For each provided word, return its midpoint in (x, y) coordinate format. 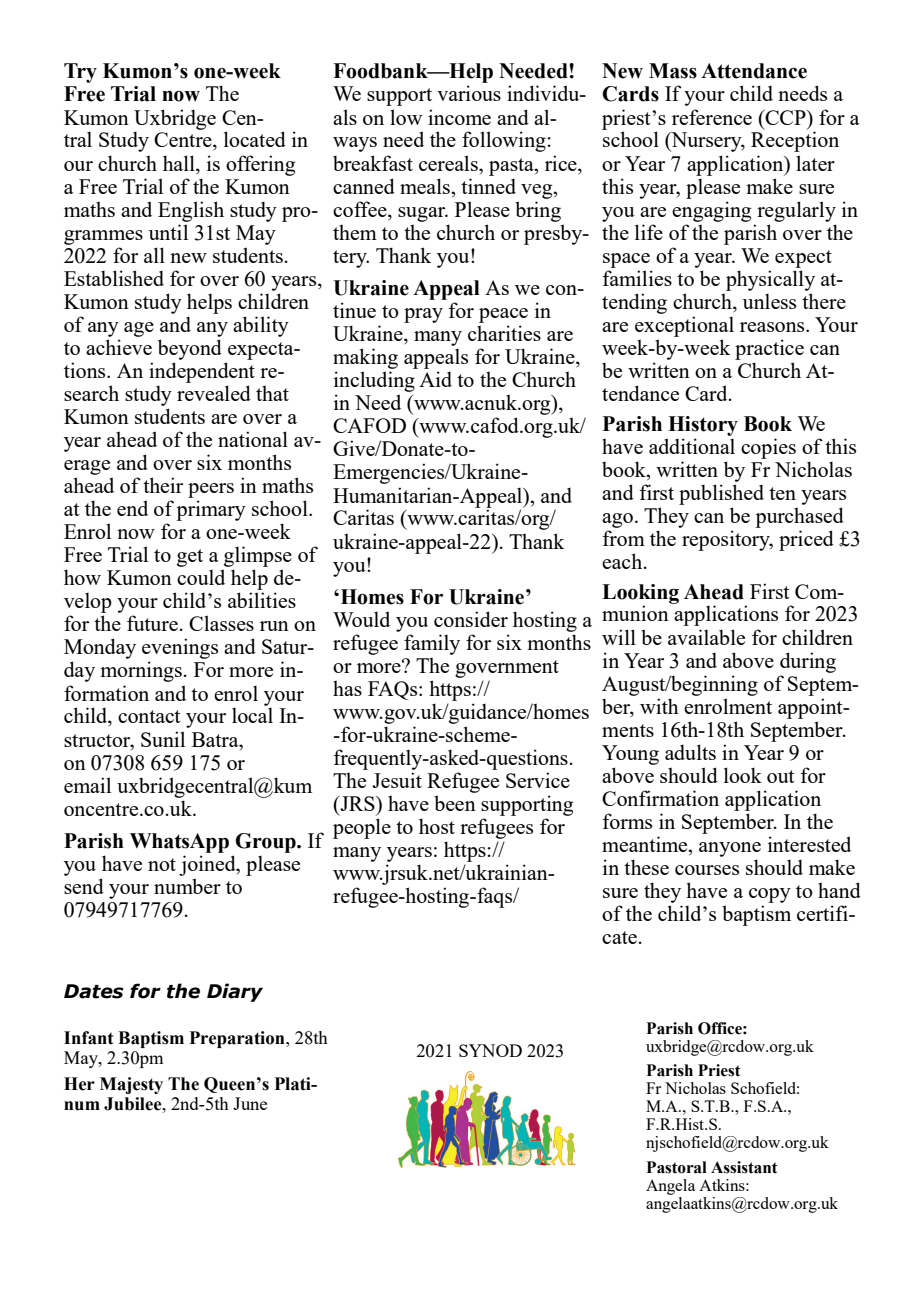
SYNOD (490, 1050)
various (469, 93)
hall (180, 163)
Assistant (744, 1167)
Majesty (131, 1085)
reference (712, 117)
